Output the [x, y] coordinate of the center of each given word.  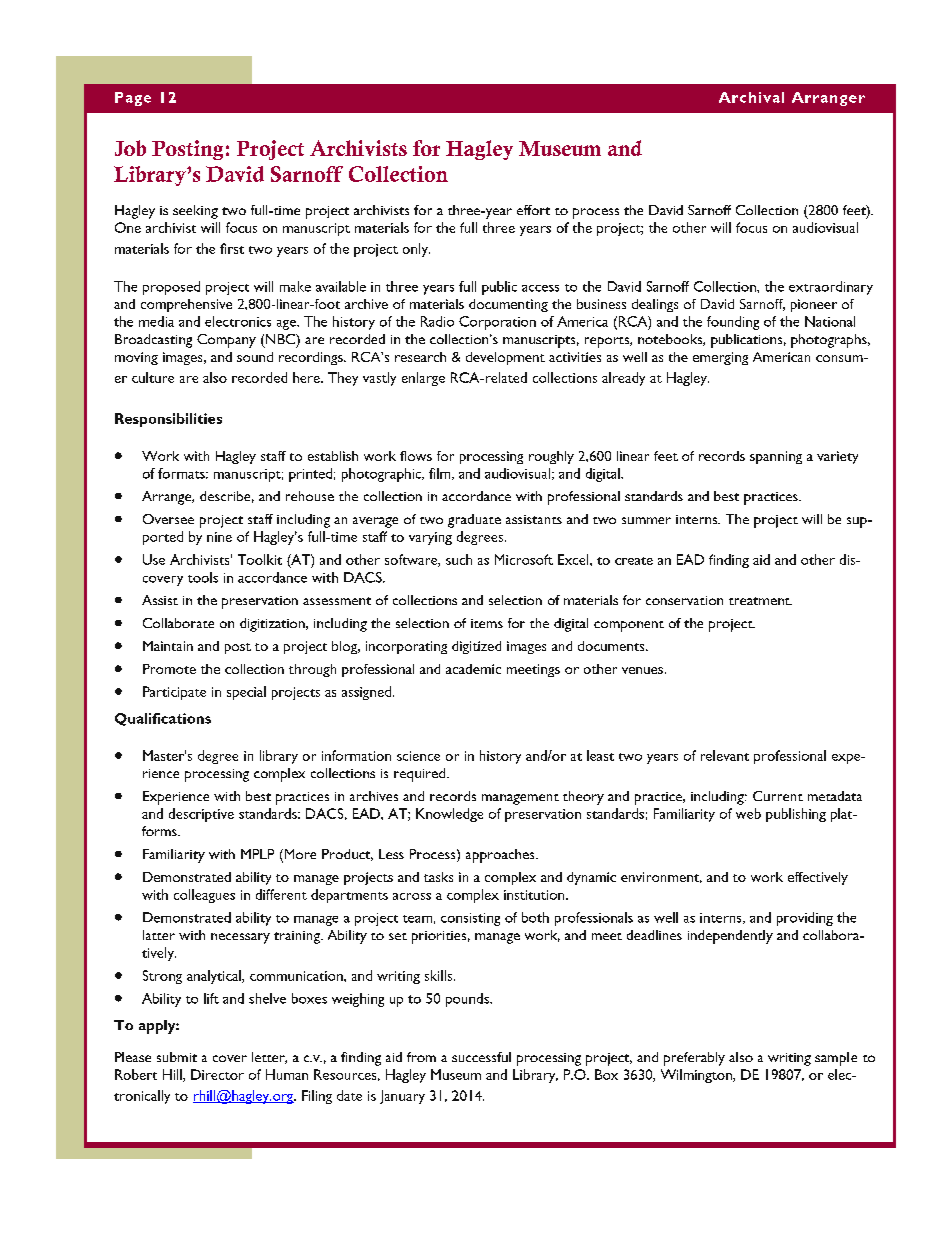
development [505, 358]
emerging [720, 358]
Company [226, 341]
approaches [501, 856]
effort [533, 210]
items [487, 623]
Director [217, 1074]
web [748, 813]
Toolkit [260, 559]
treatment [760, 601]
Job [130, 148]
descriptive [201, 815]
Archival [751, 97]
